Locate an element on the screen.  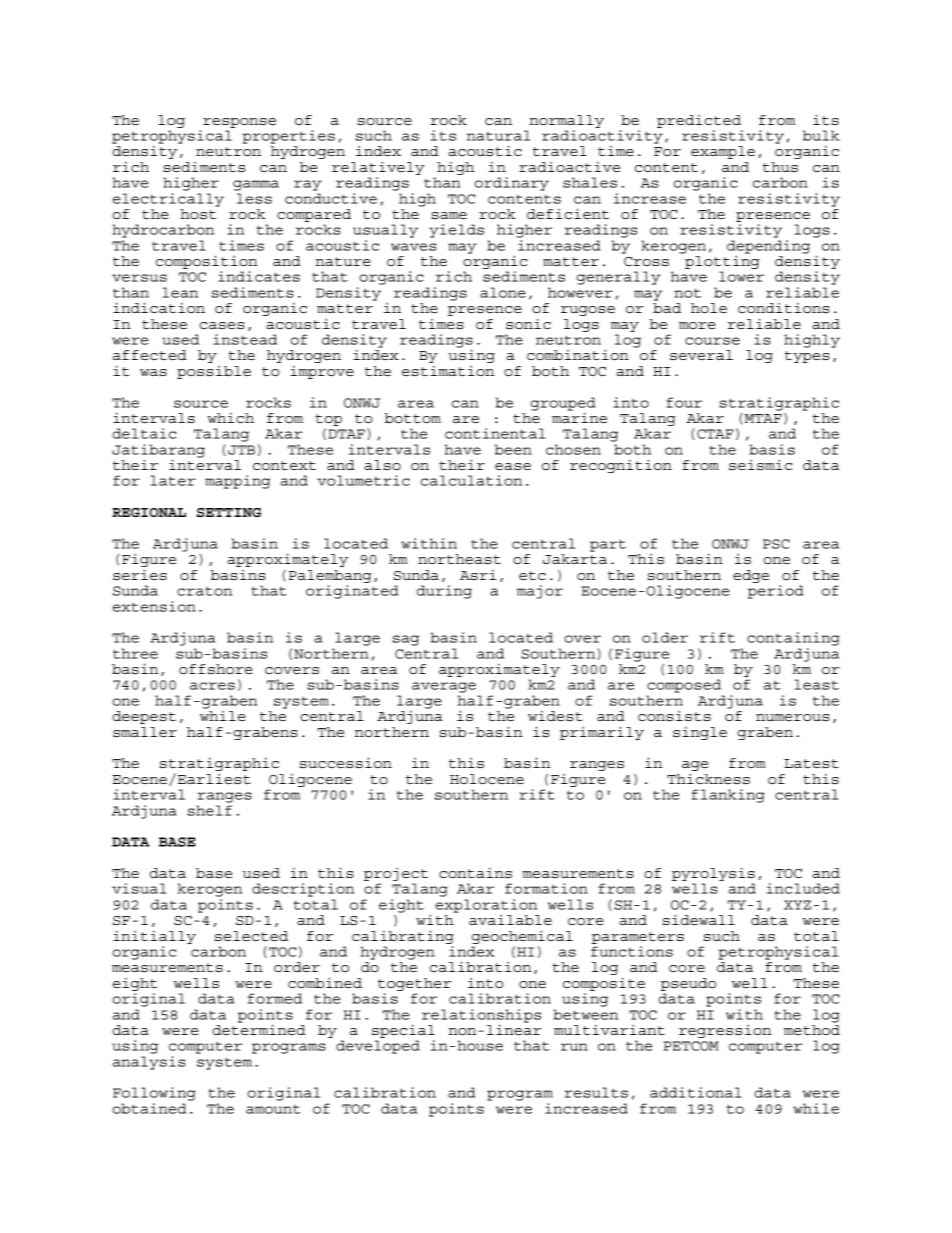
SETTING is located at coordinates (229, 513).
